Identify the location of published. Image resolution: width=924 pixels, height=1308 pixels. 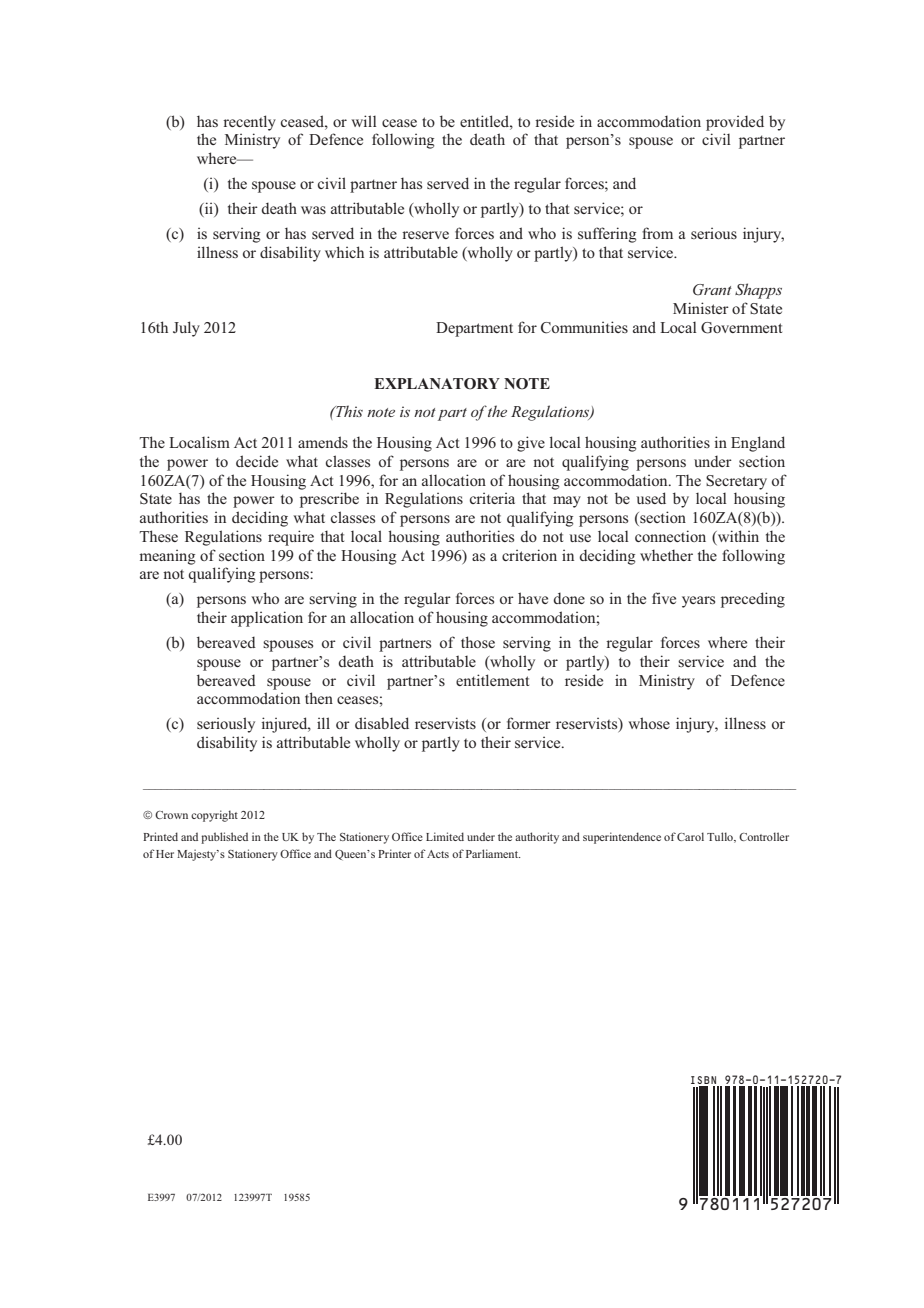
(224, 838).
